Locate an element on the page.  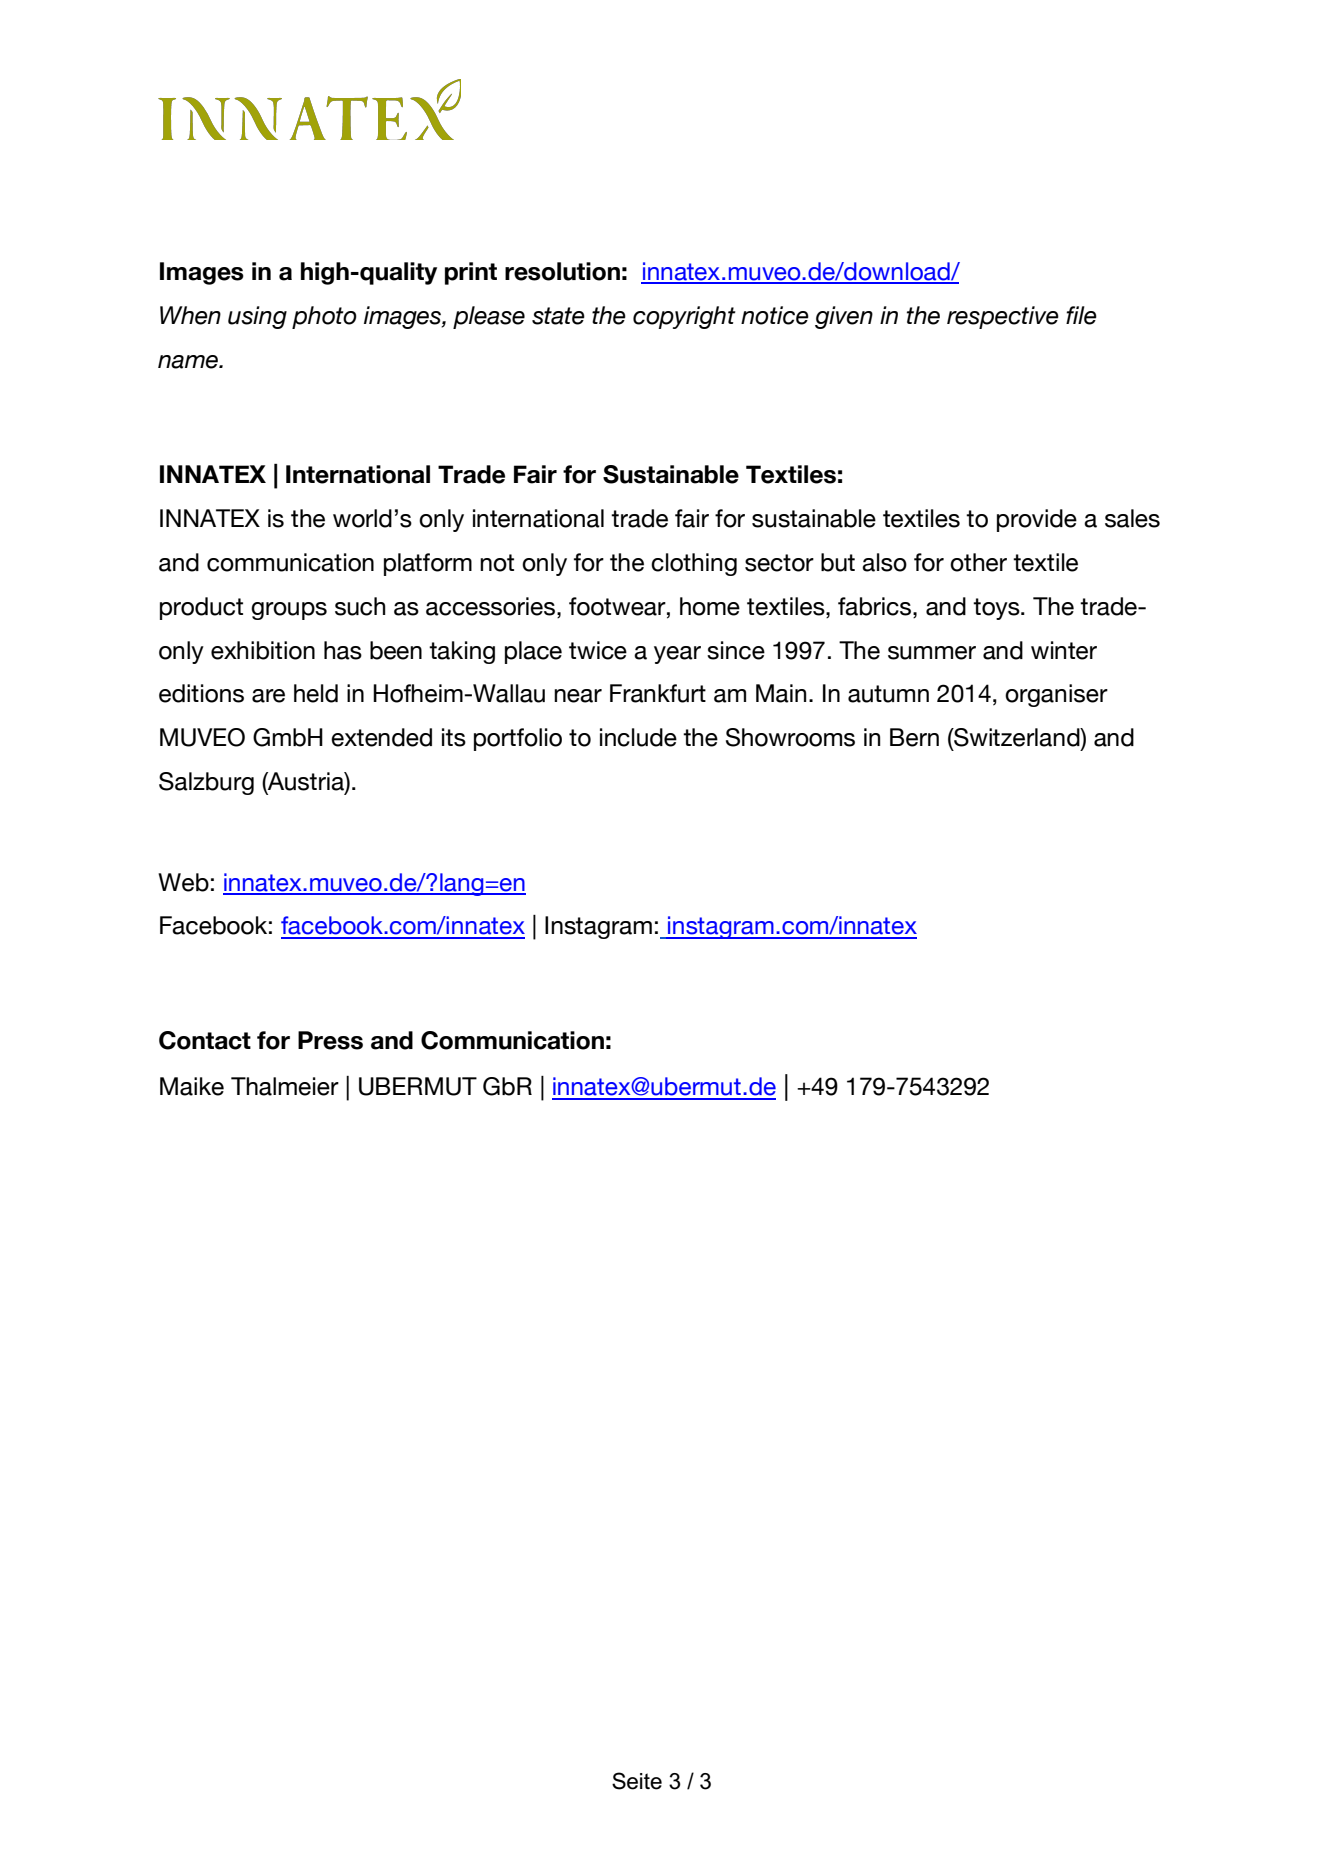
Contact is located at coordinates (205, 1040).
